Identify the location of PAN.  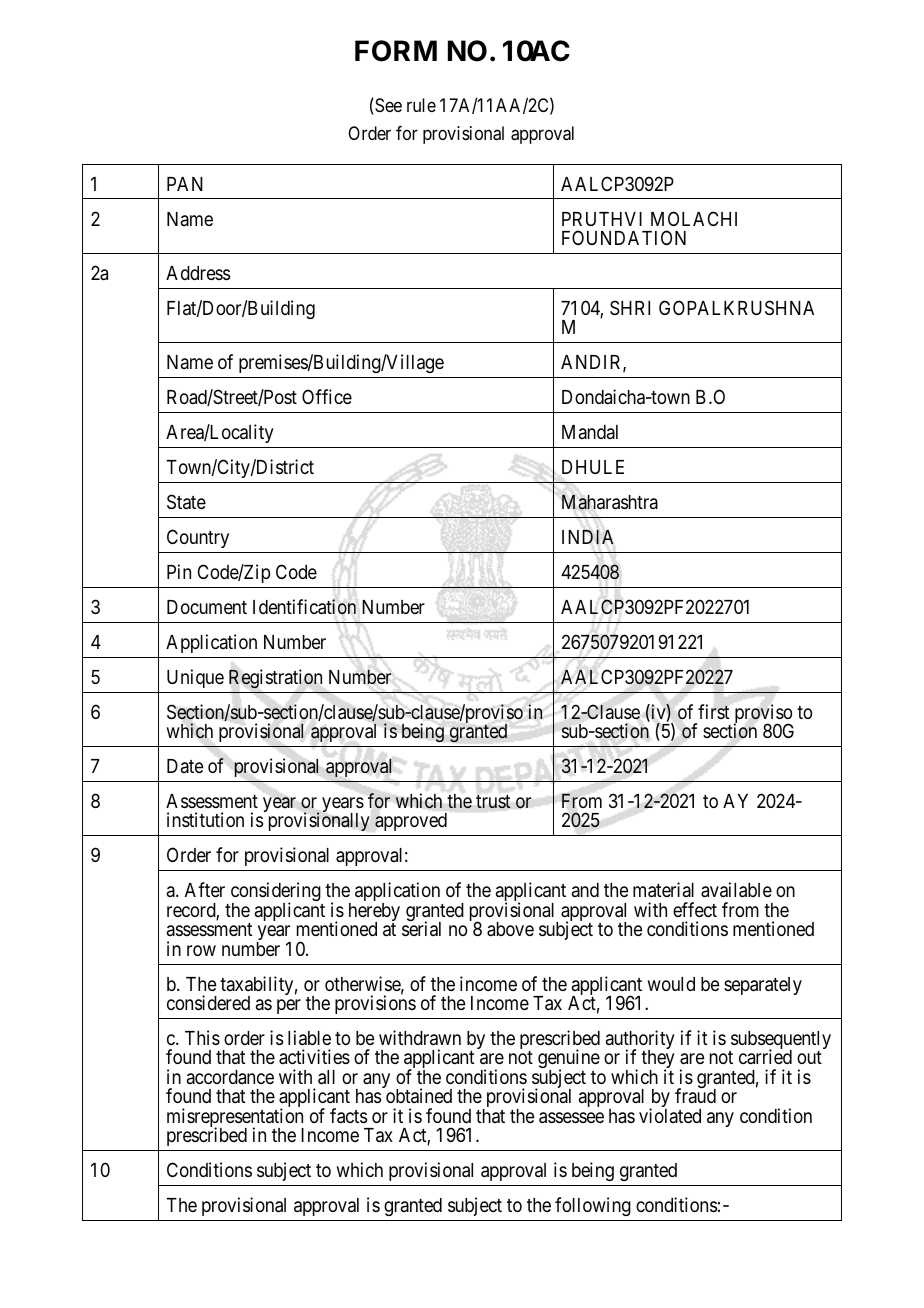
(185, 184).
